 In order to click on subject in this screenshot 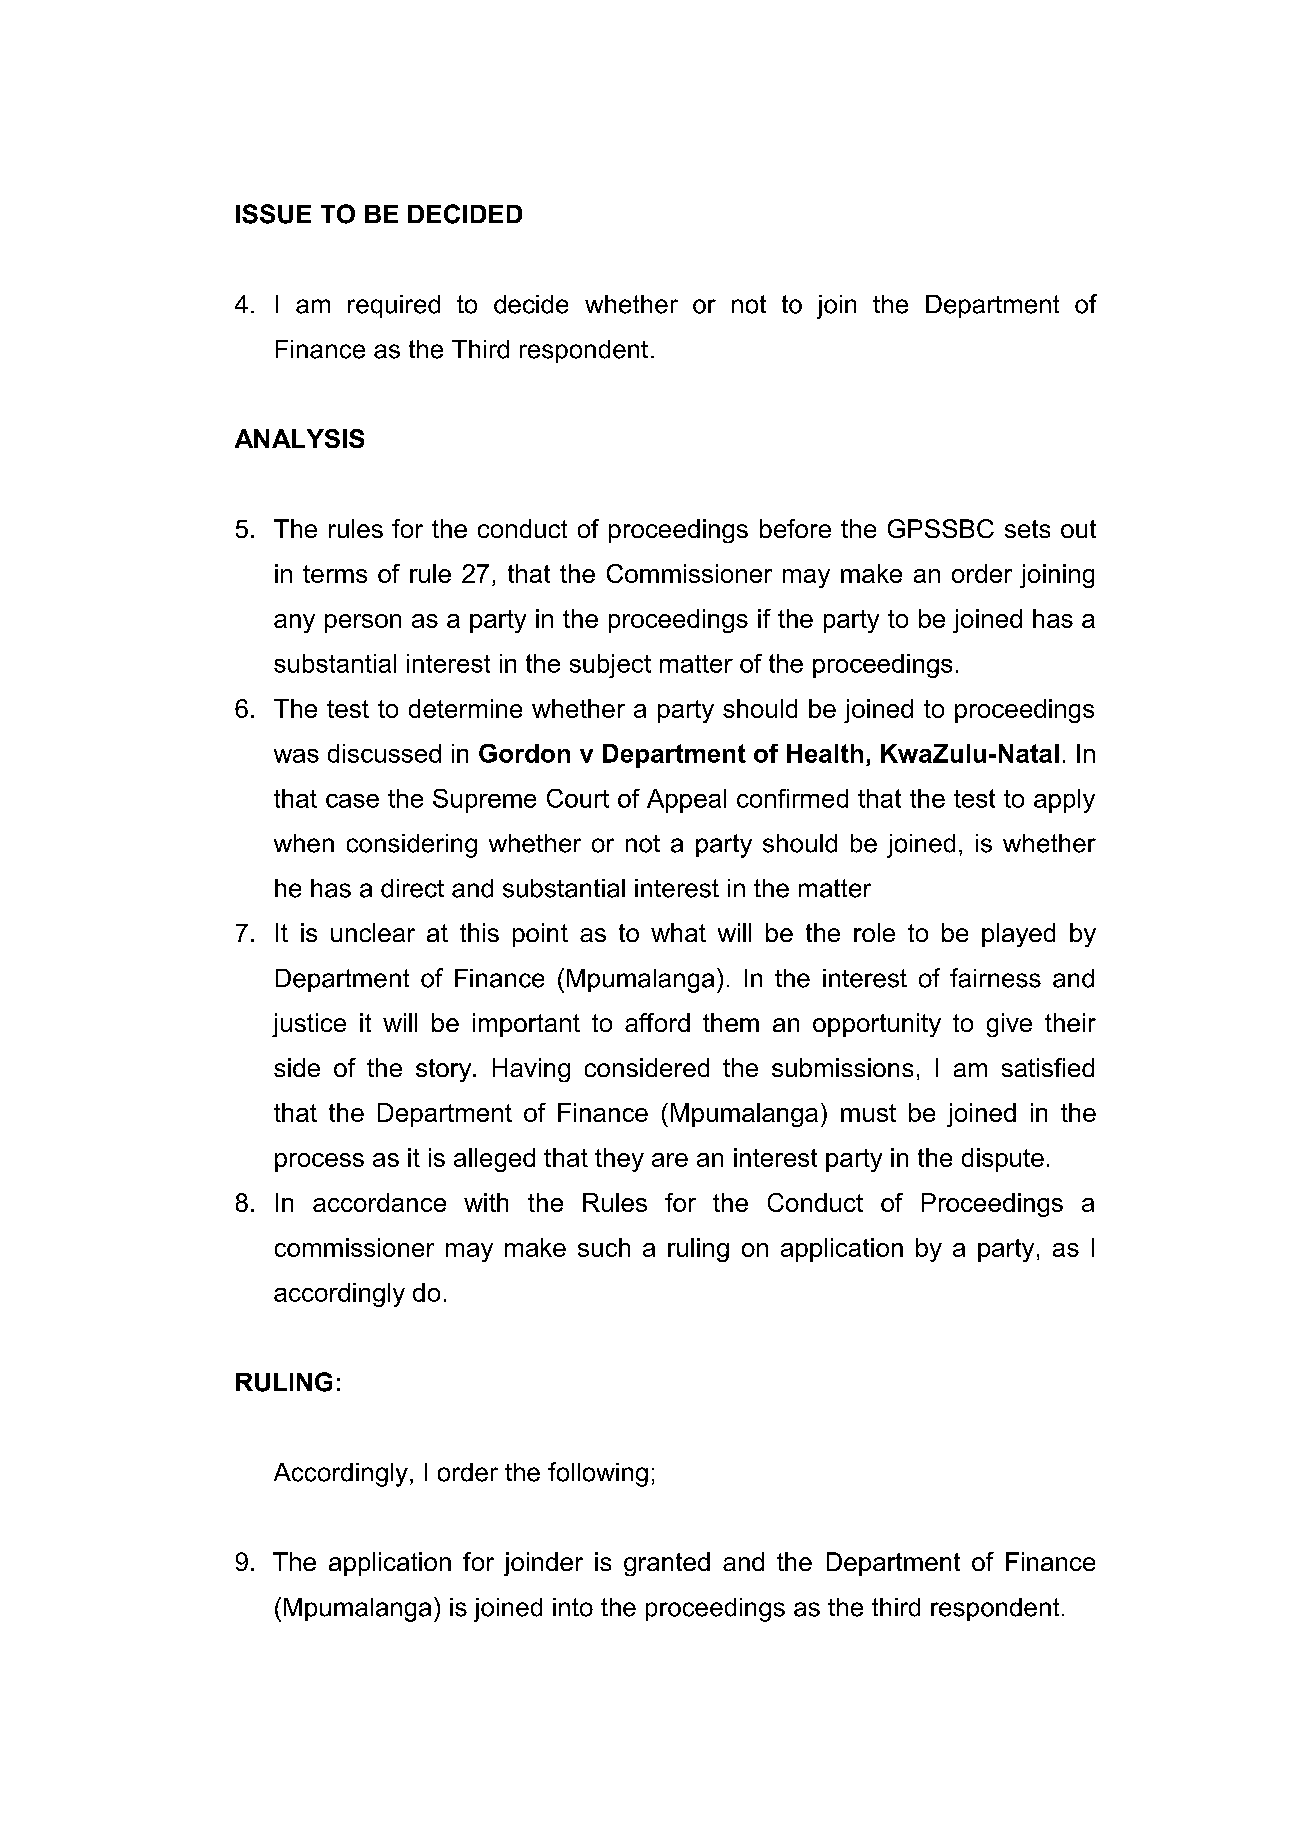, I will do `click(610, 666)`.
